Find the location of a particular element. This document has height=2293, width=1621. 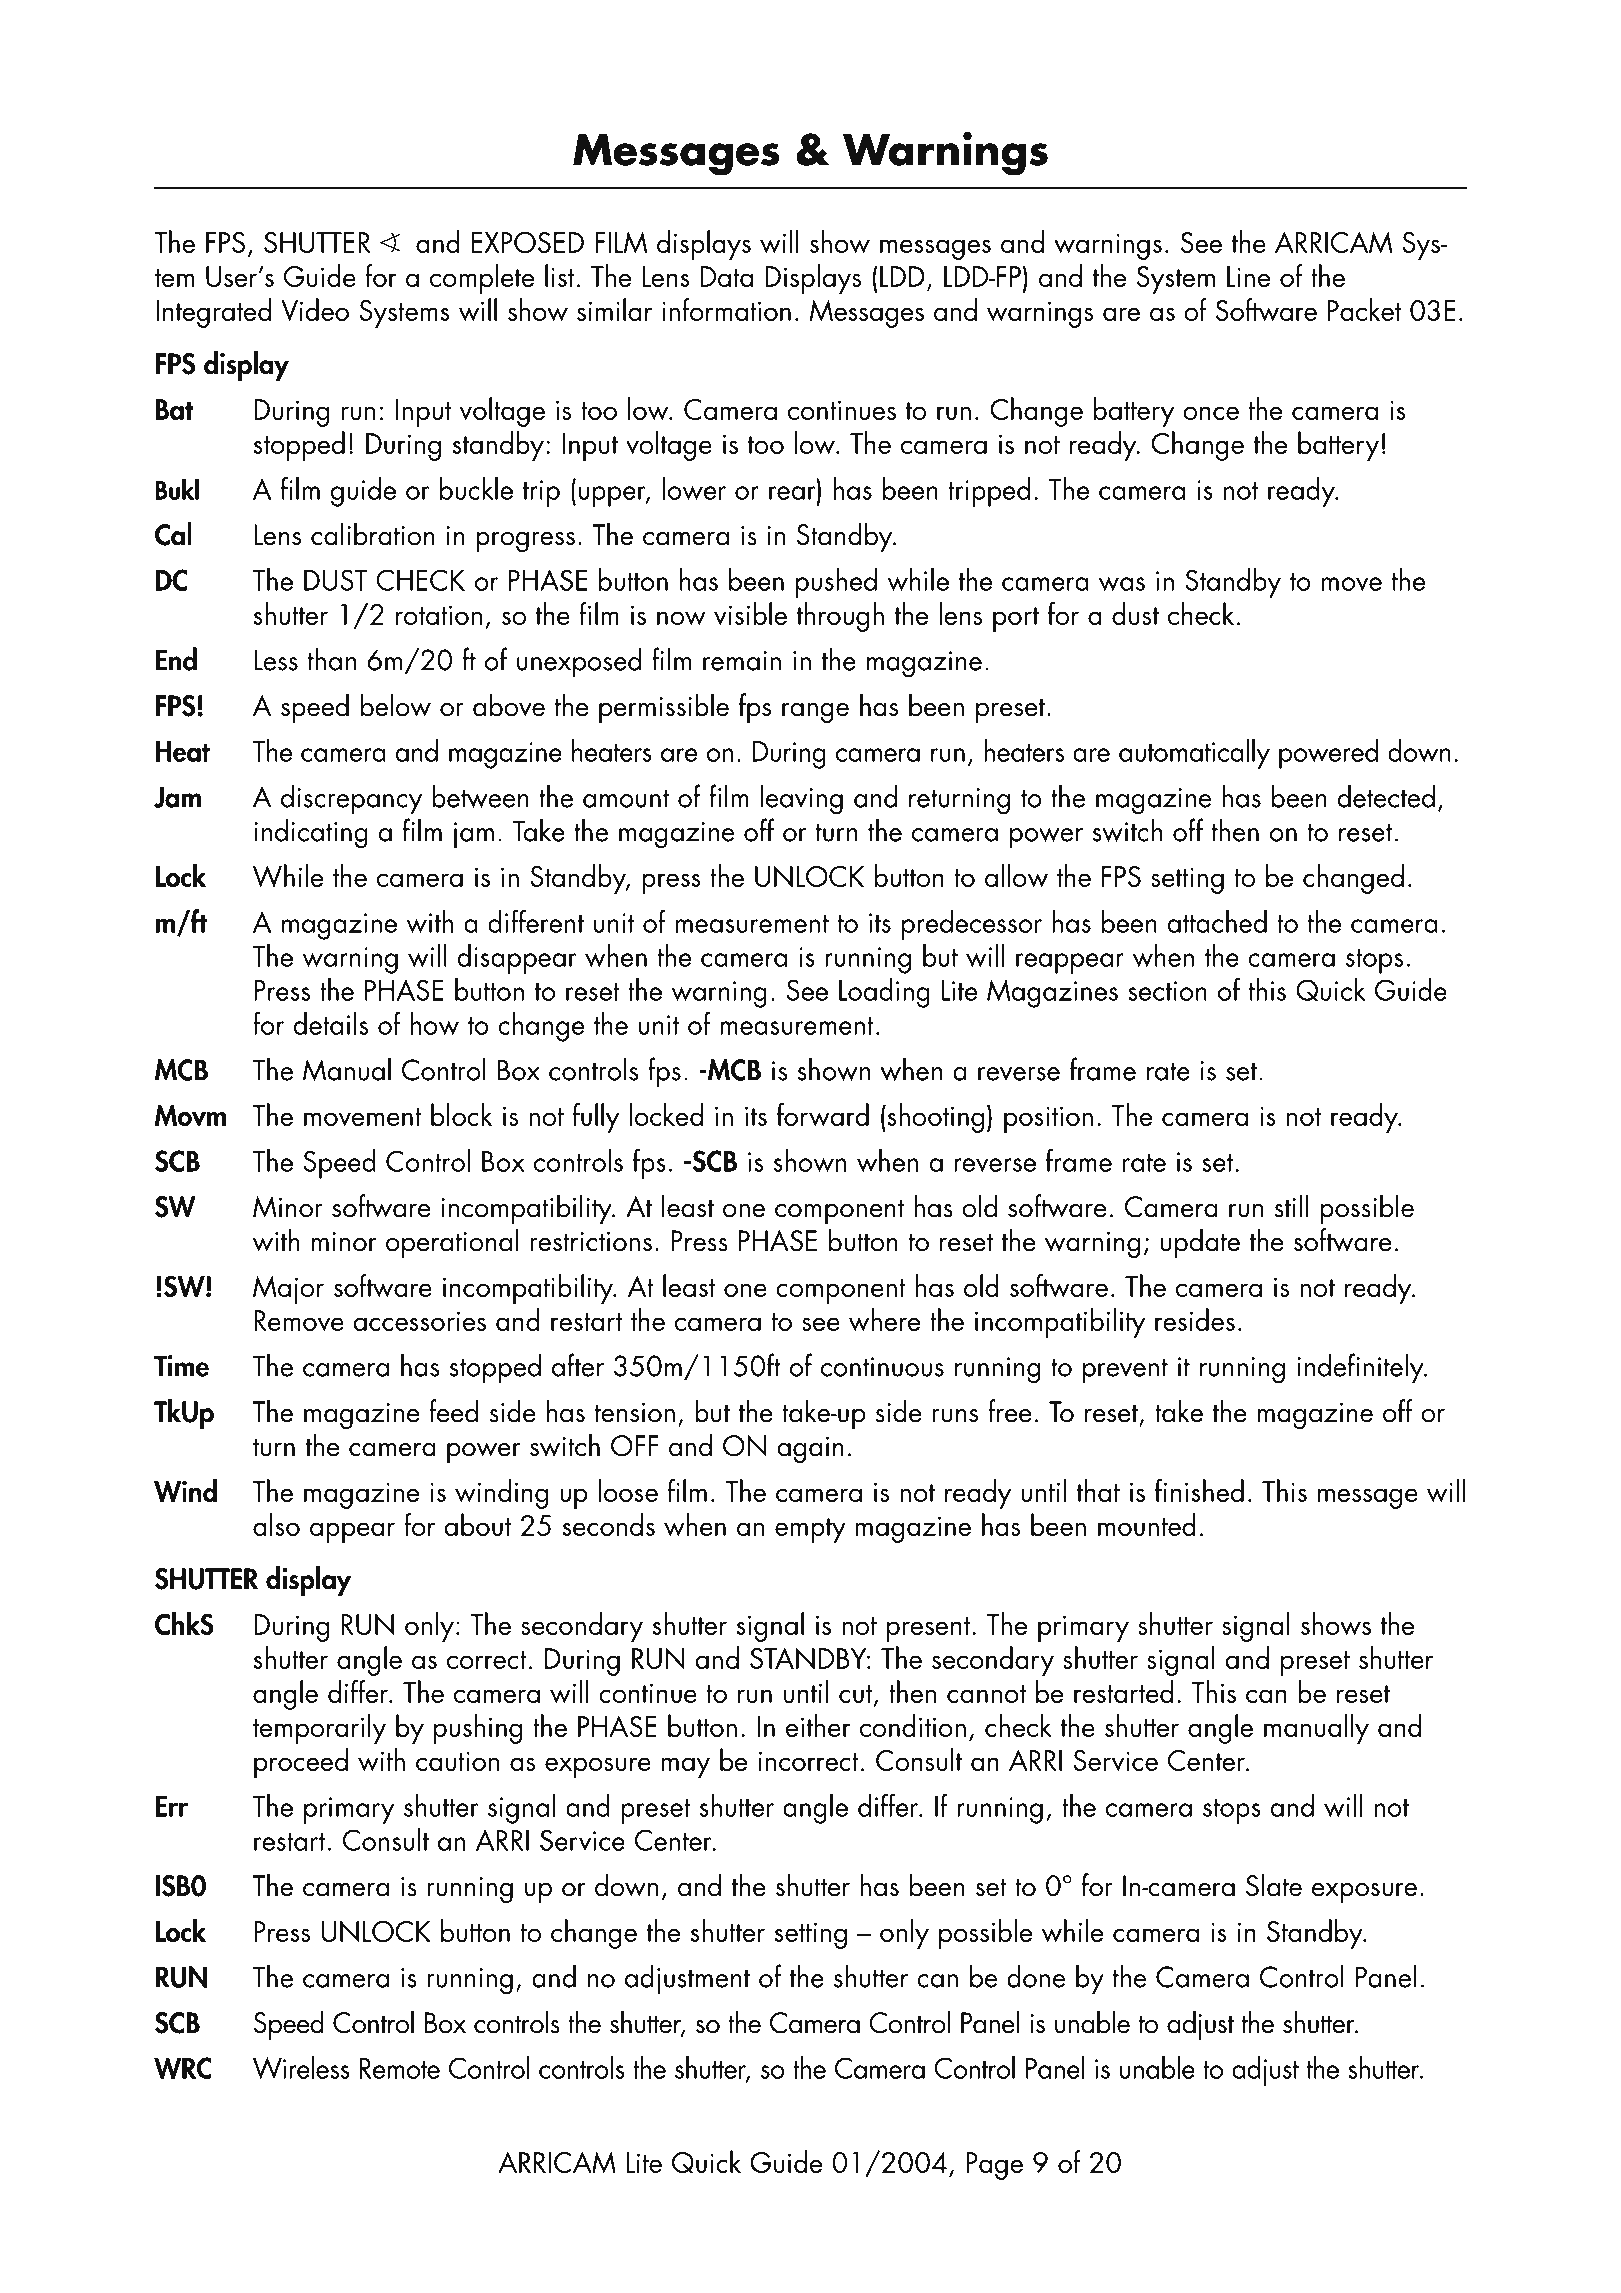

attached is located at coordinates (1217, 921).
